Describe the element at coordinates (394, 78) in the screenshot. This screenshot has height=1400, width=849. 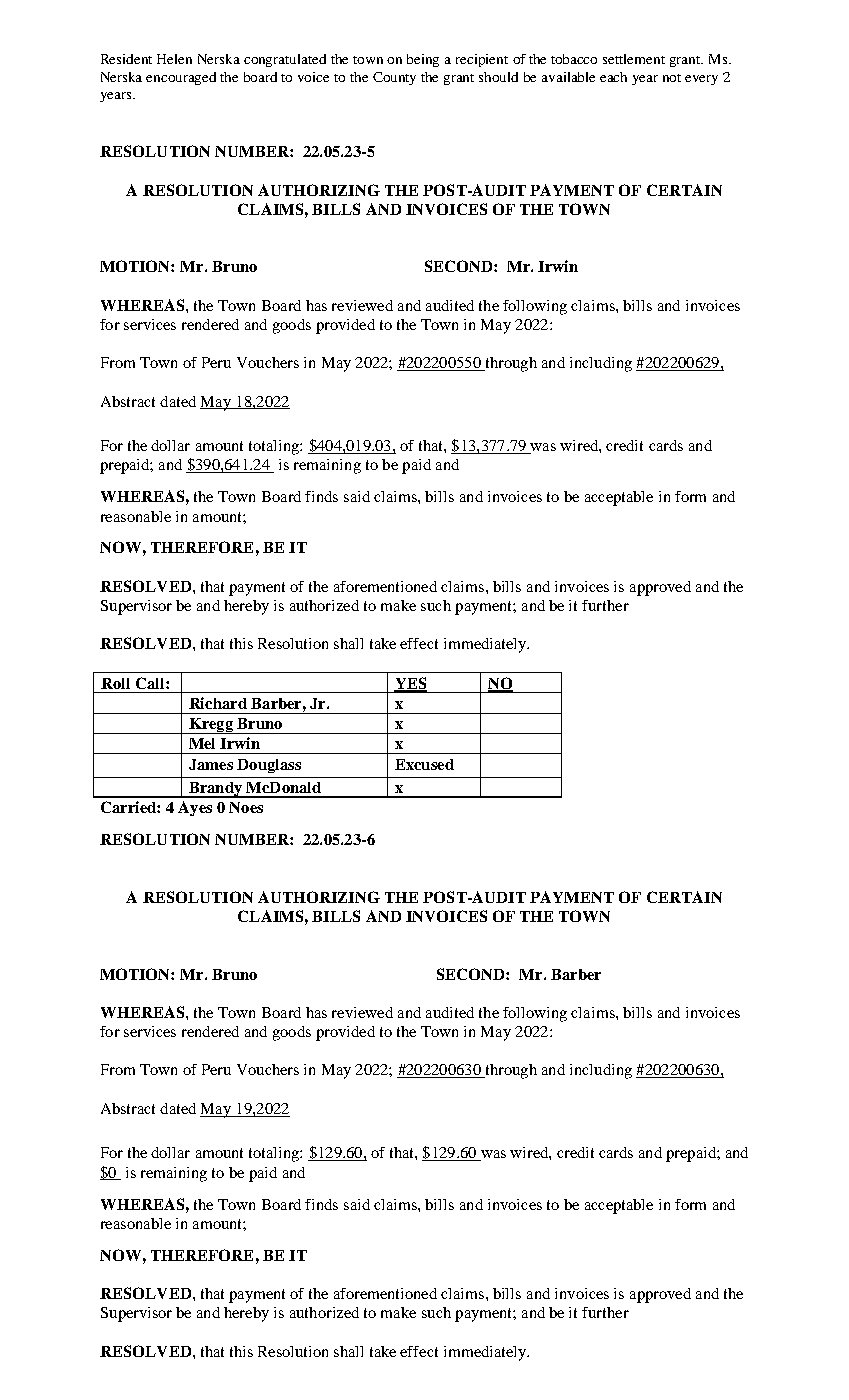
I see `County` at that location.
